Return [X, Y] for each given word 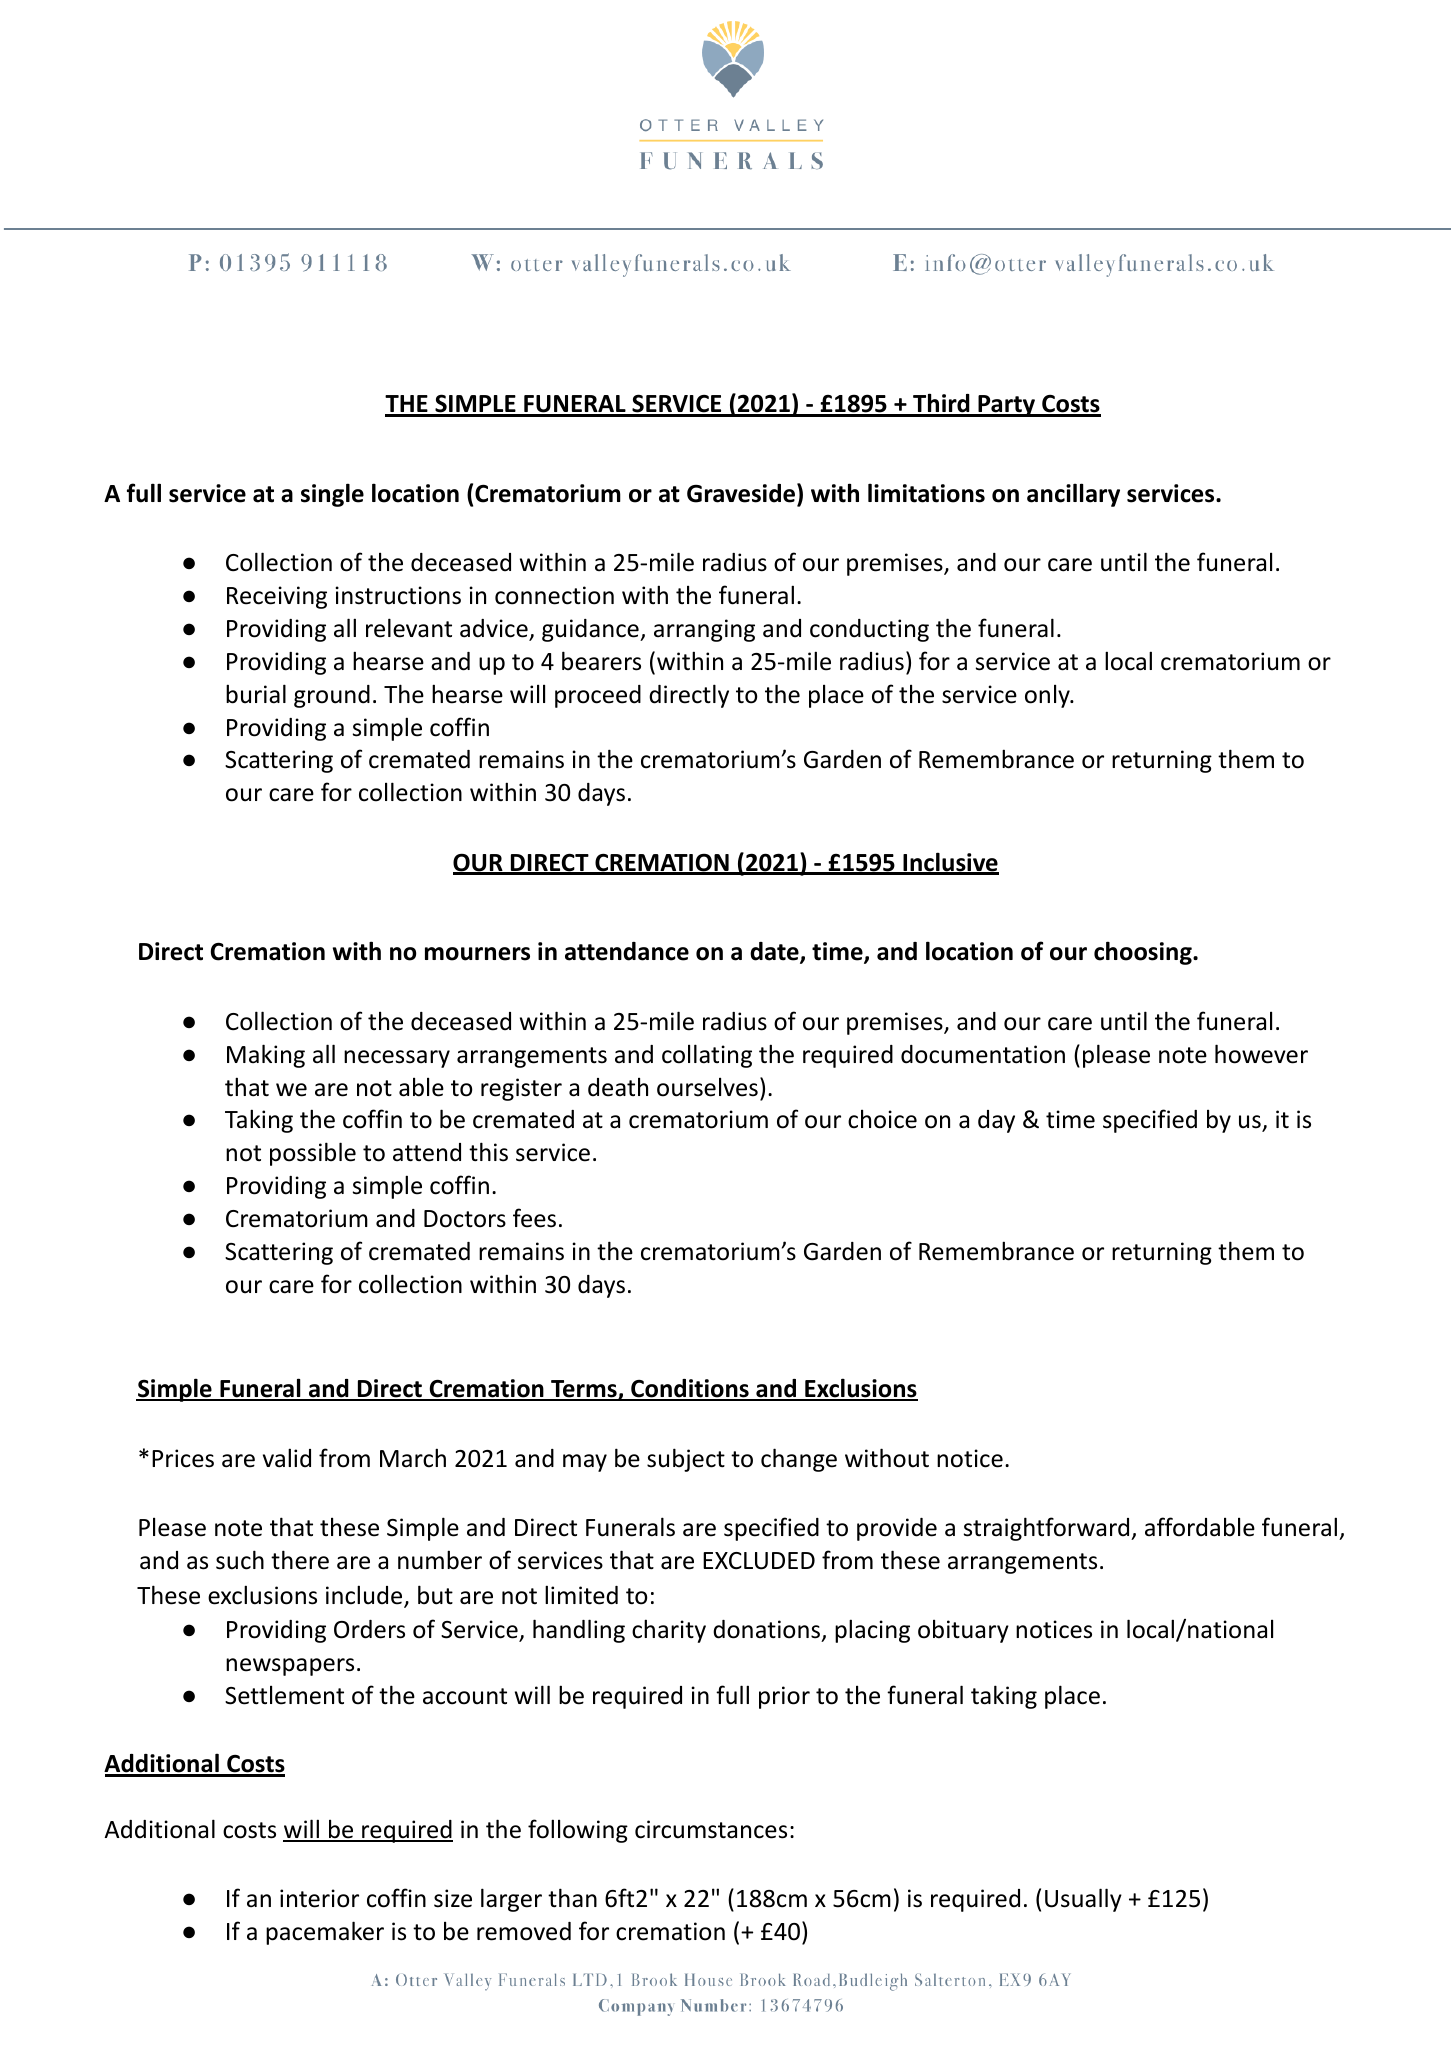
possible [313, 1154]
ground [332, 696]
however [1261, 1054]
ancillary [1073, 495]
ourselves [707, 1087]
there [300, 1560]
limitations [926, 493]
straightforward [1048, 1529]
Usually [1083, 1900]
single [332, 495]
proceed [598, 696]
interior [319, 1898]
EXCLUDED [759, 1561]
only [1048, 696]
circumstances [711, 1829]
